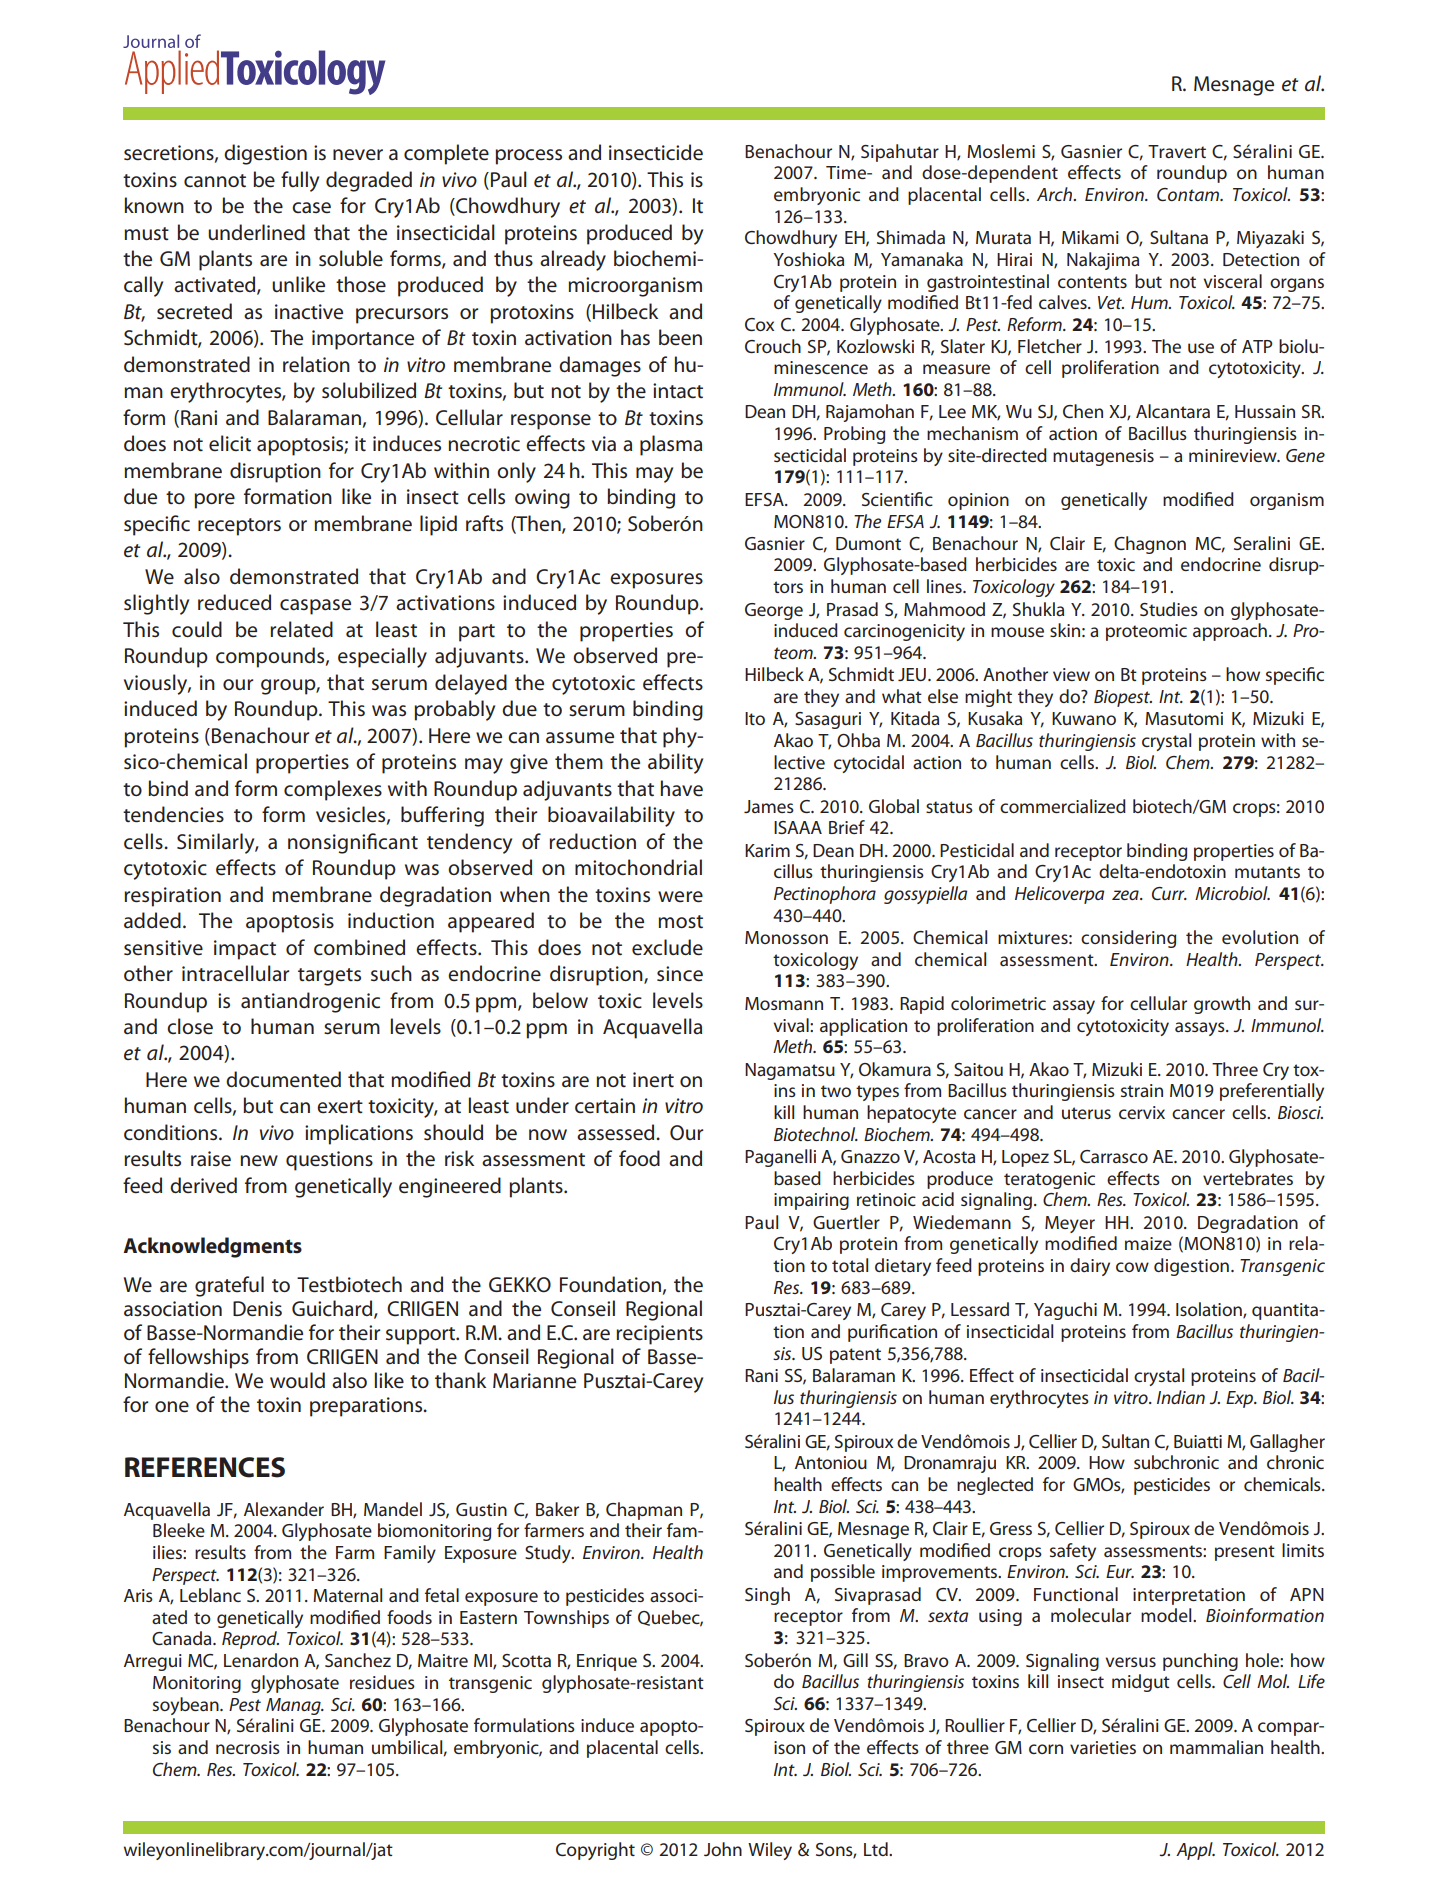 The image size is (1433, 1904). Describe the element at coordinates (723, 1849) in the document. I see `John` at that location.
